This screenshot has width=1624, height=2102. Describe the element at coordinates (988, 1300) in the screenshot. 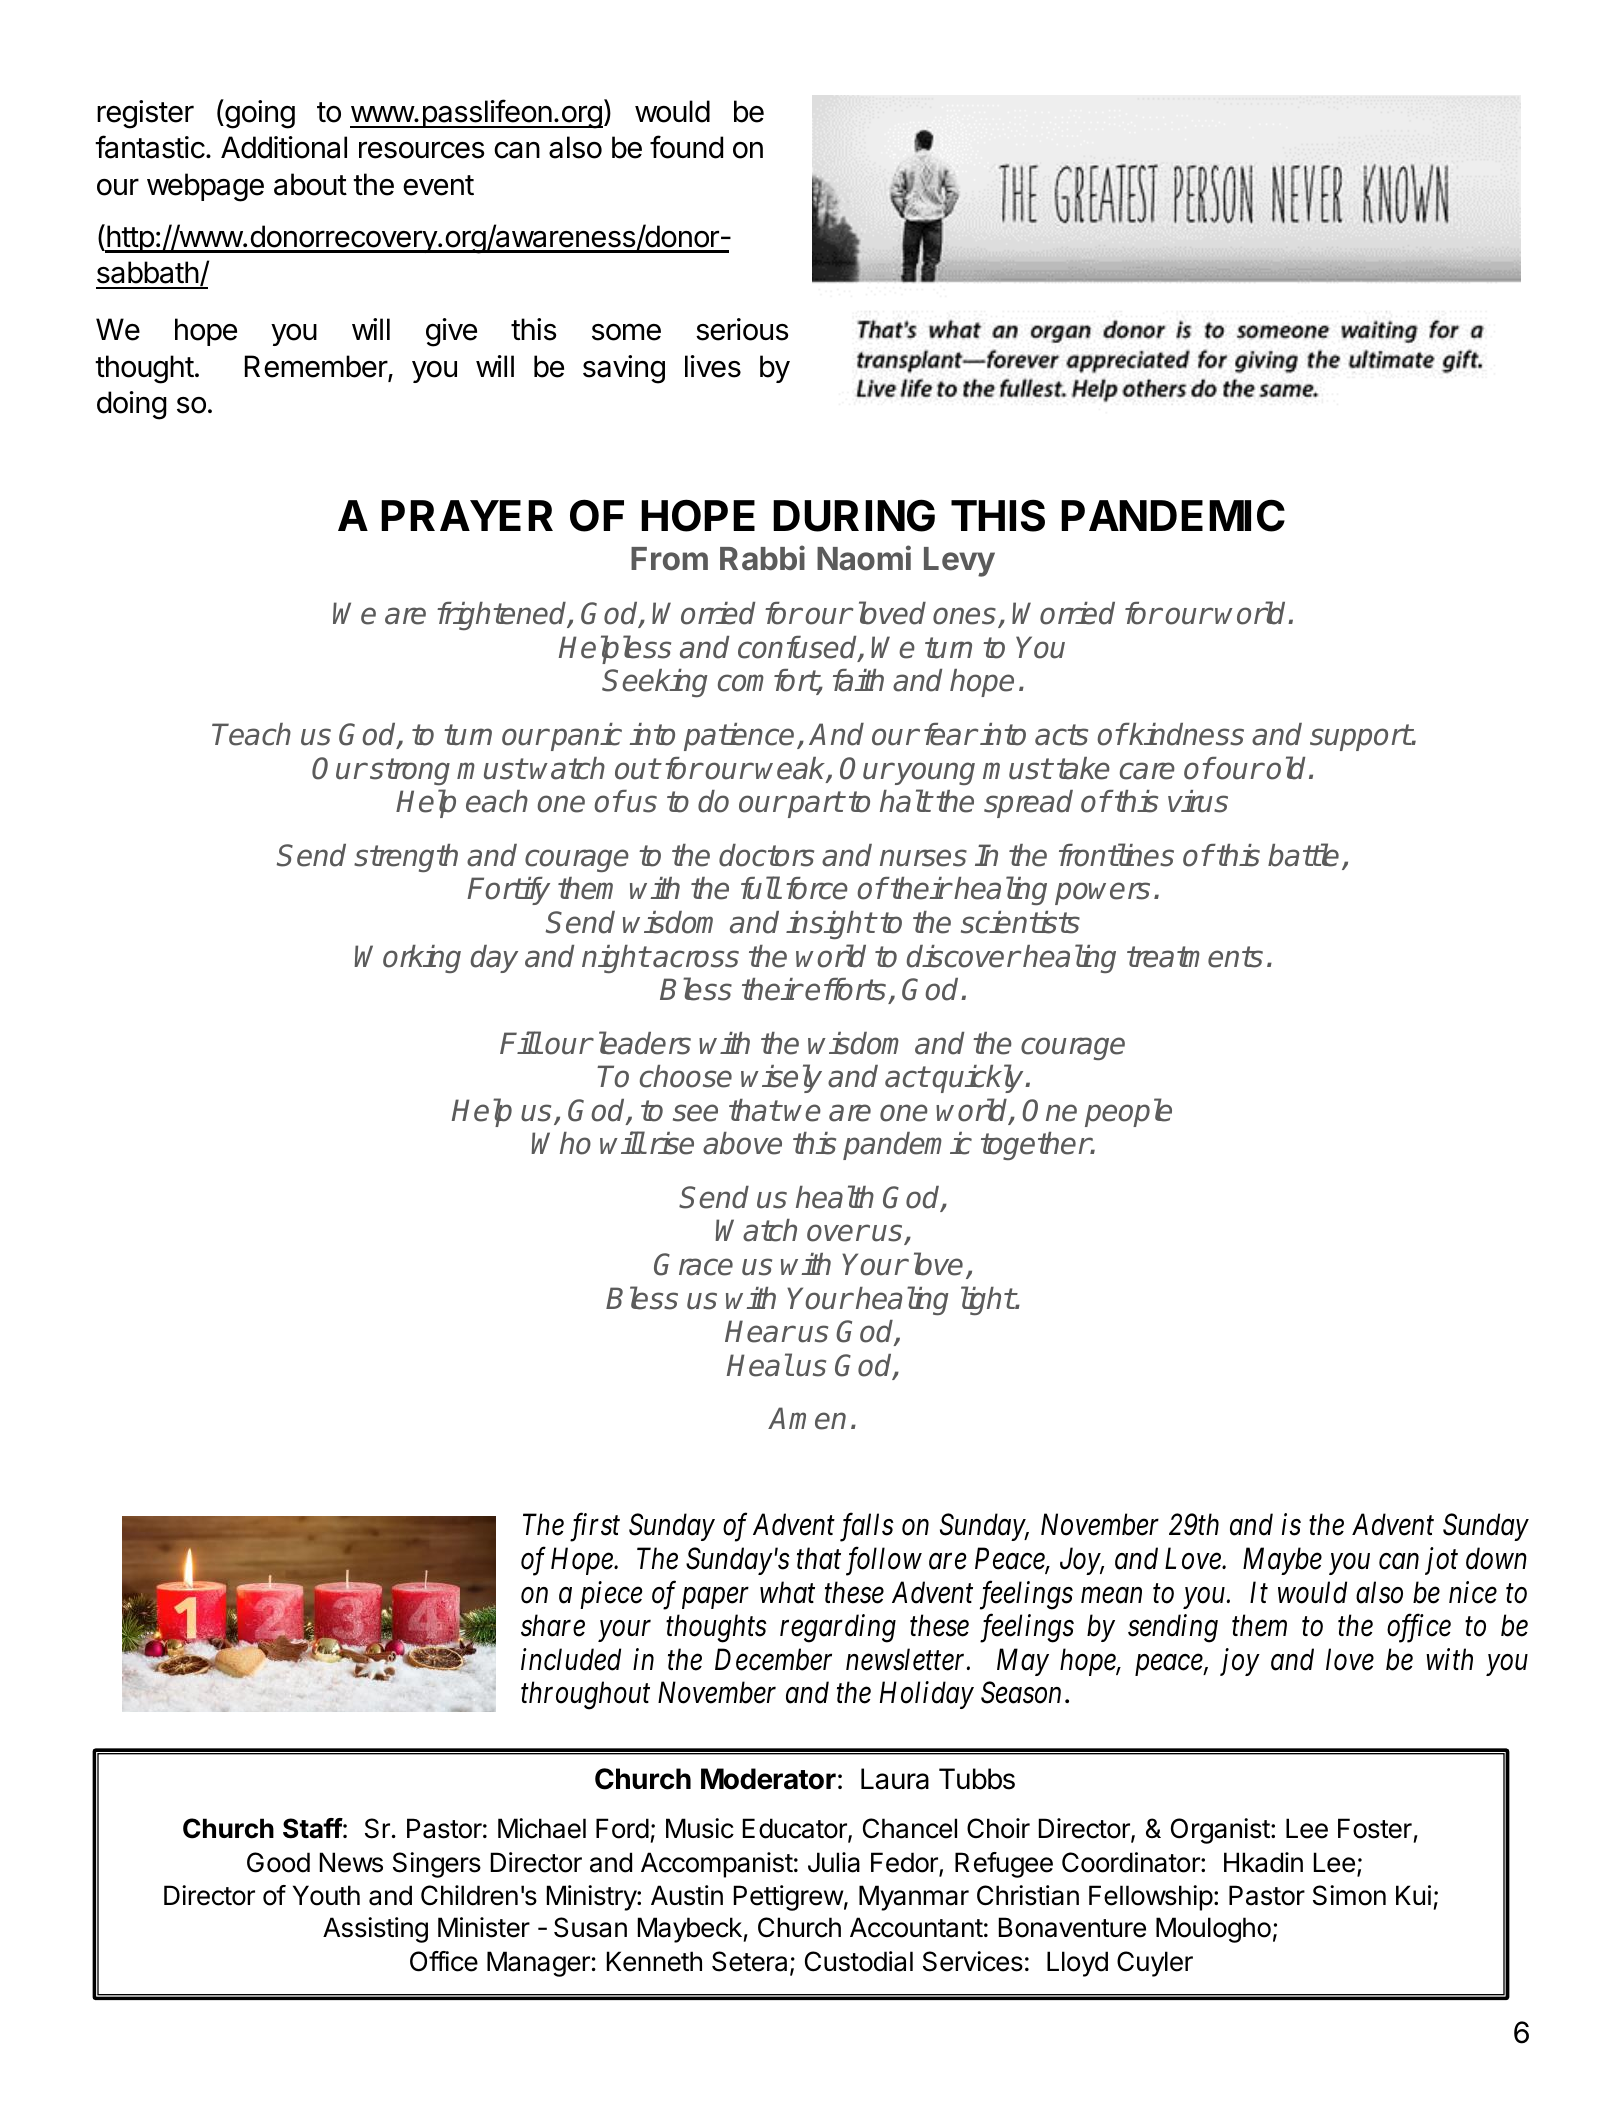

I see `light` at that location.
